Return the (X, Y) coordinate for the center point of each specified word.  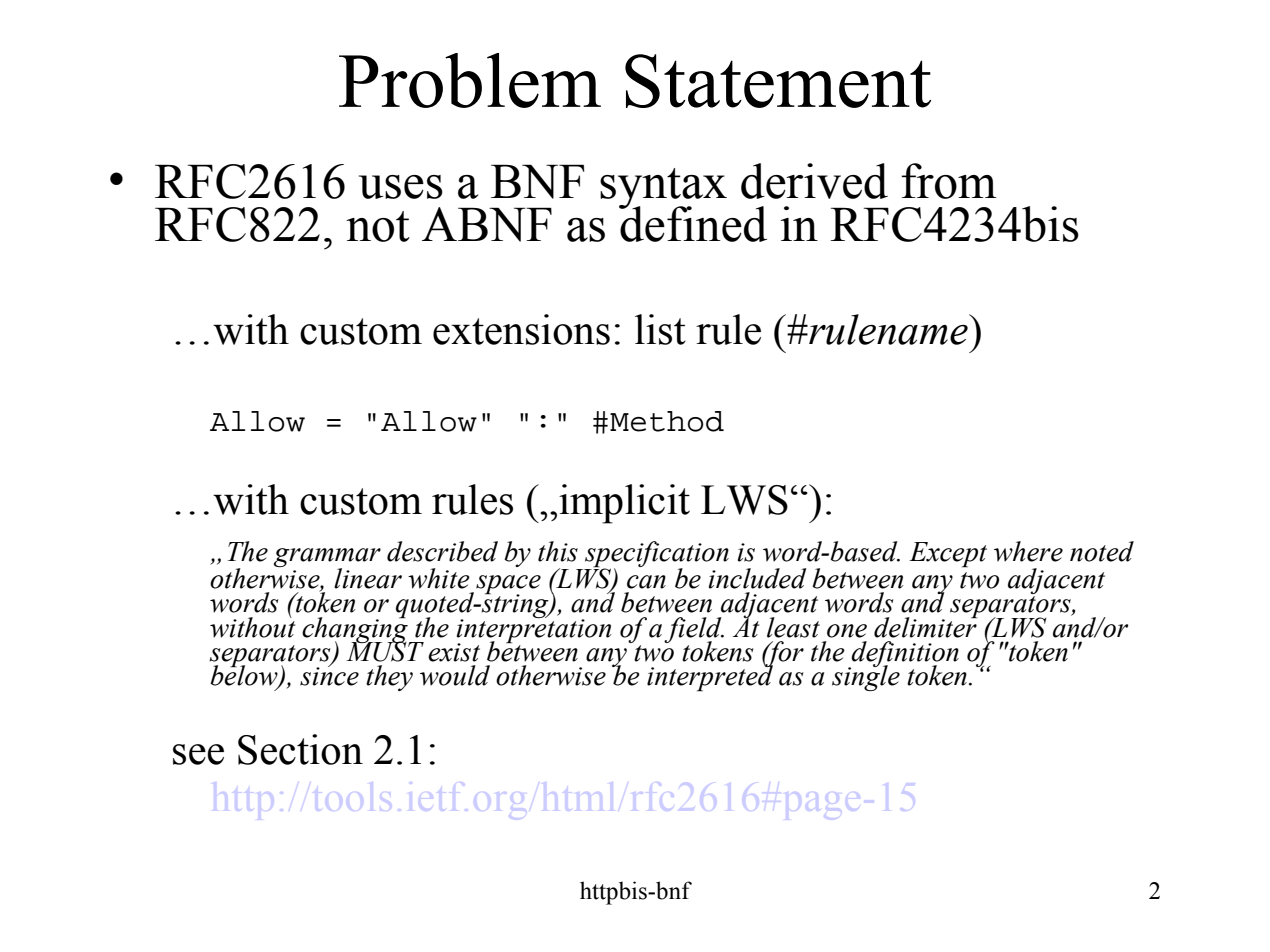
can (646, 582)
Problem (470, 80)
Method (667, 421)
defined (693, 223)
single (866, 677)
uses (401, 187)
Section (300, 749)
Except (948, 555)
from (949, 181)
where (1028, 551)
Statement (778, 81)
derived (814, 181)
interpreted (710, 677)
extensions (521, 329)
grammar (327, 559)
